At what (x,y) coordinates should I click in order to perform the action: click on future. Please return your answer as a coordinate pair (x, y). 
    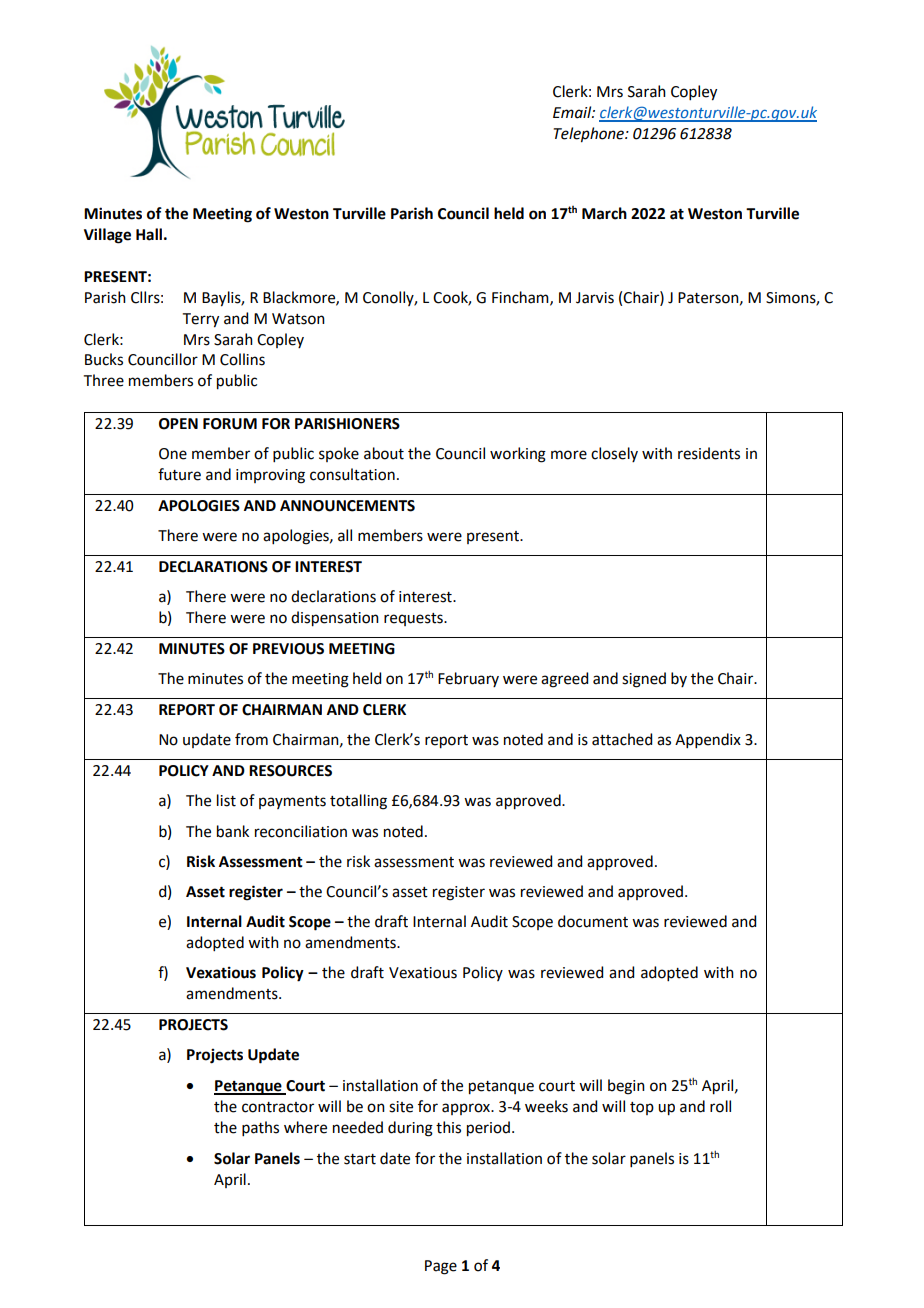
    Looking at the image, I should click on (179, 474).
